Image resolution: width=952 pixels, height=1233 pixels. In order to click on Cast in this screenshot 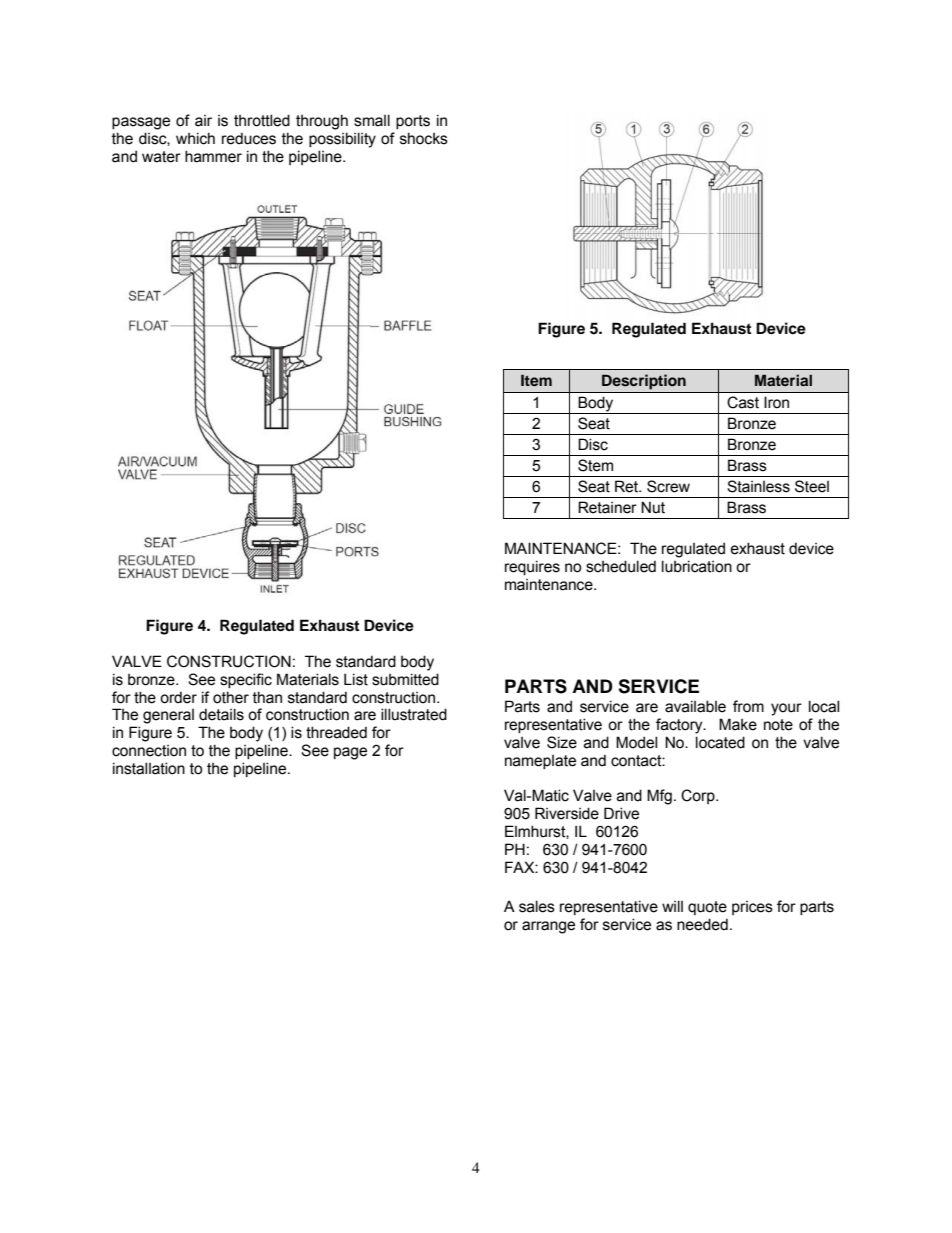, I will do `click(743, 402)`.
